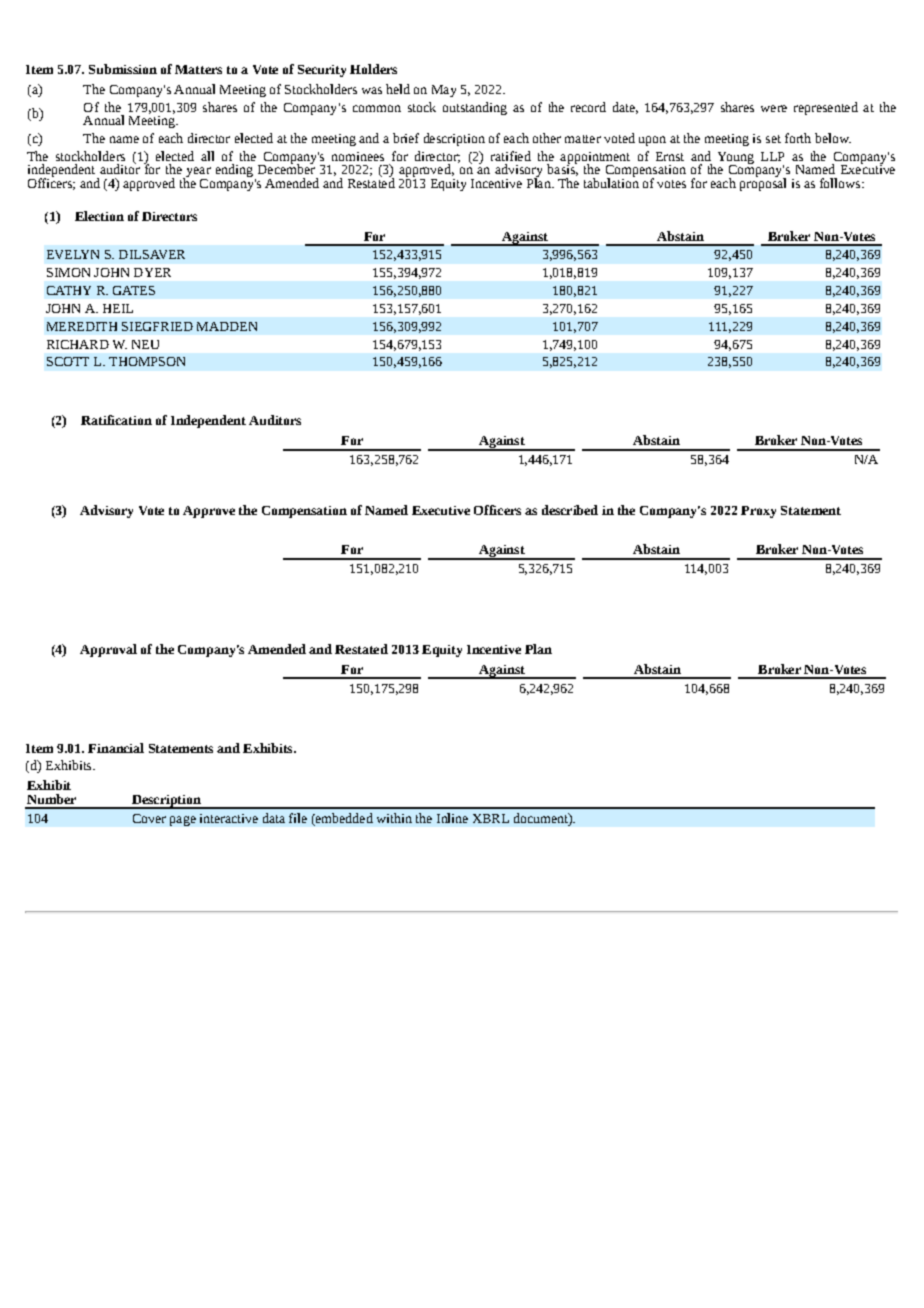  I want to click on Proxy, so click(758, 512).
